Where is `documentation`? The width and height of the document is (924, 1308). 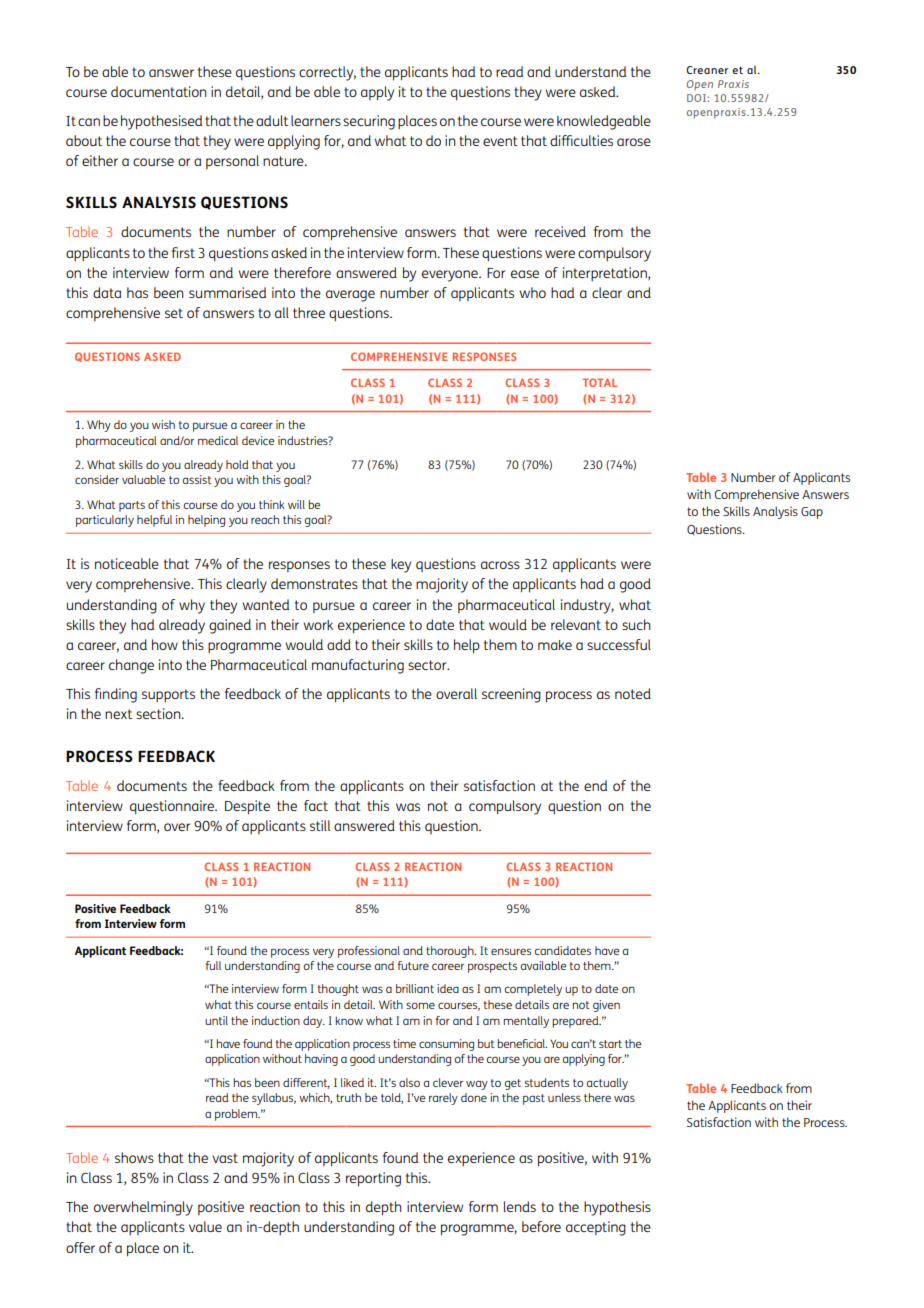
documentation is located at coordinates (159, 91).
